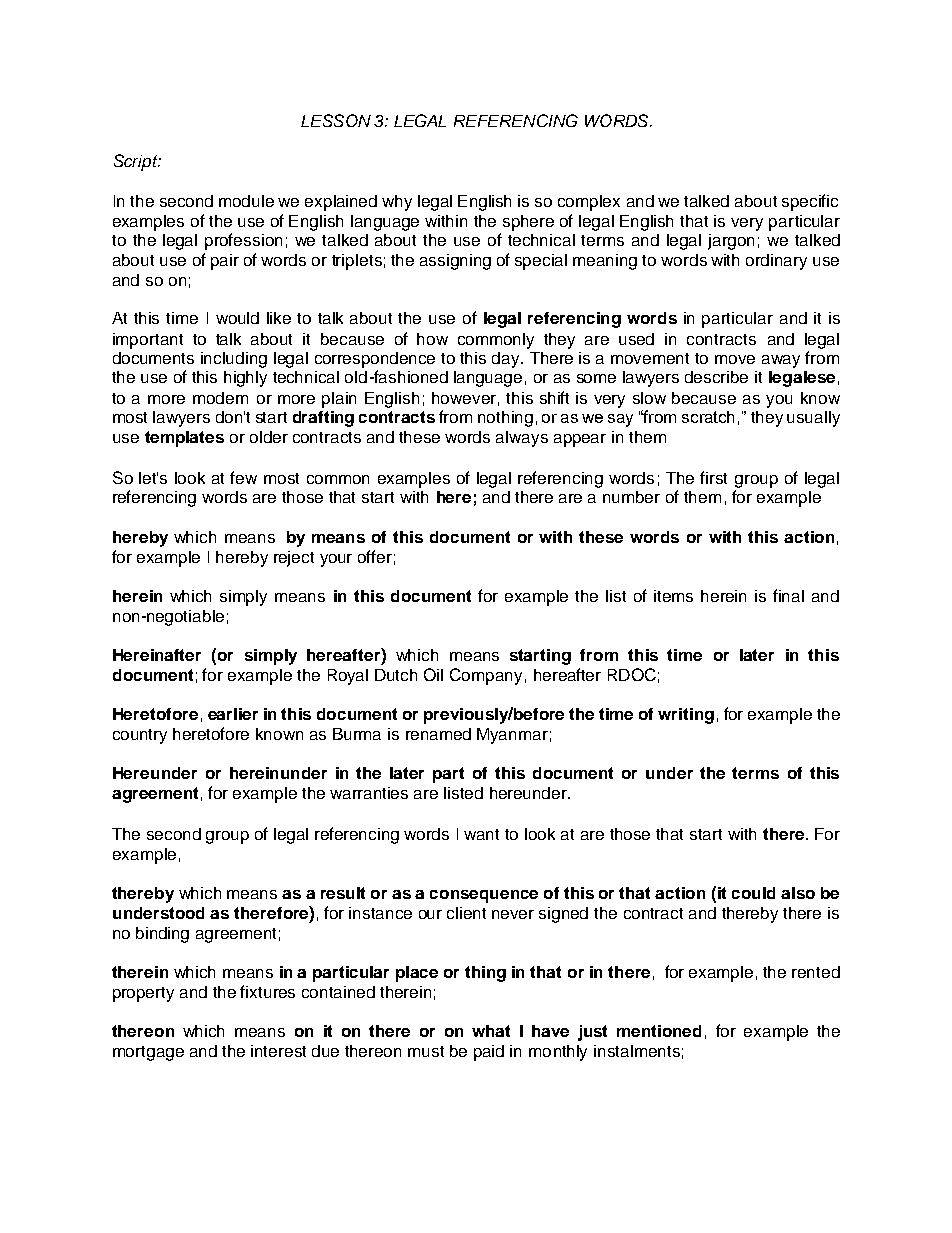 This image has width=952, height=1233. What do you see at coordinates (810, 202) in the image?
I see `specific` at bounding box center [810, 202].
